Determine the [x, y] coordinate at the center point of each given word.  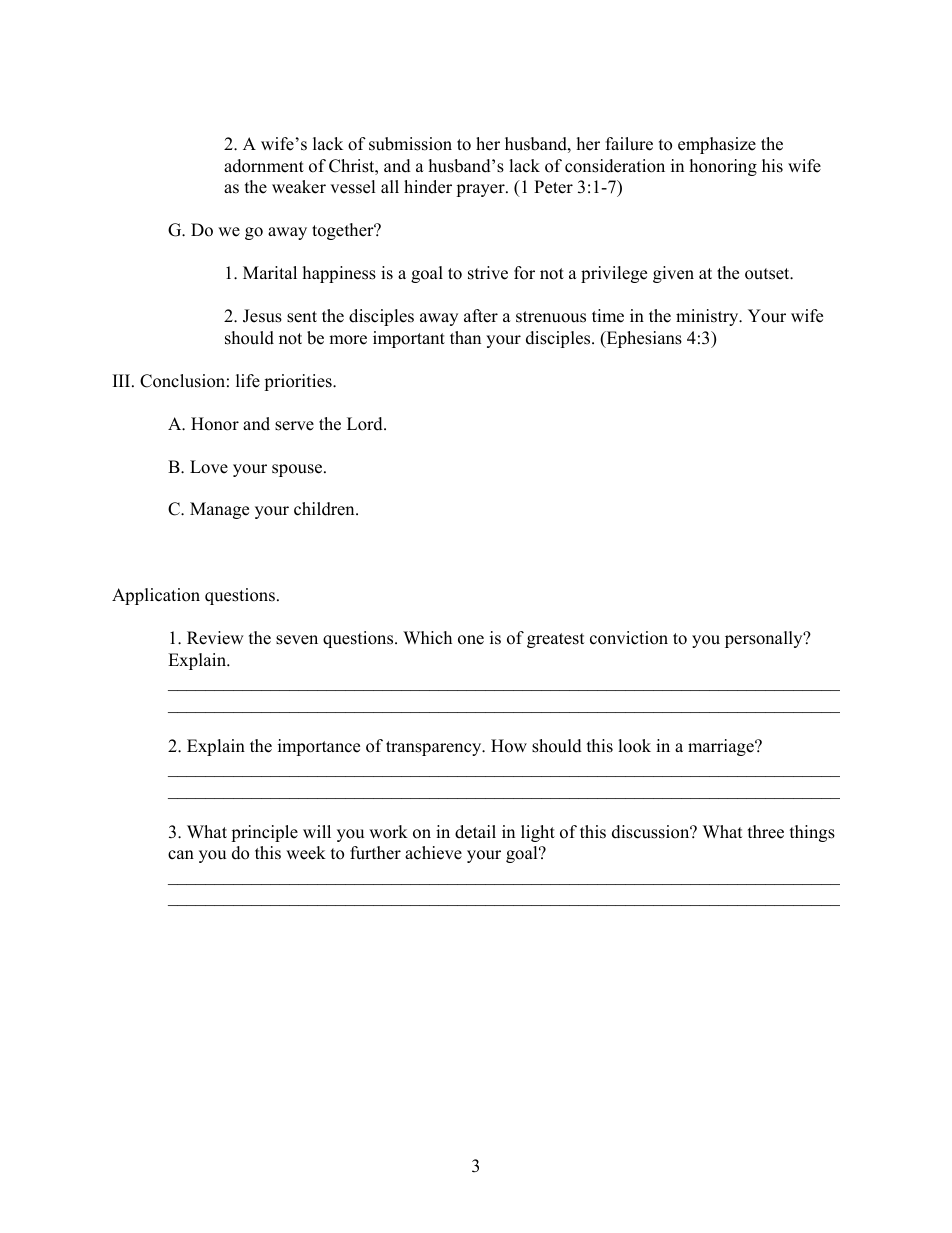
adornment [264, 166]
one [471, 640]
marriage [722, 747]
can [181, 855]
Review [215, 638]
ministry [708, 317]
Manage [219, 510]
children [325, 509]
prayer [481, 190]
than [465, 337]
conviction [629, 638]
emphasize [717, 145]
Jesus [262, 316]
